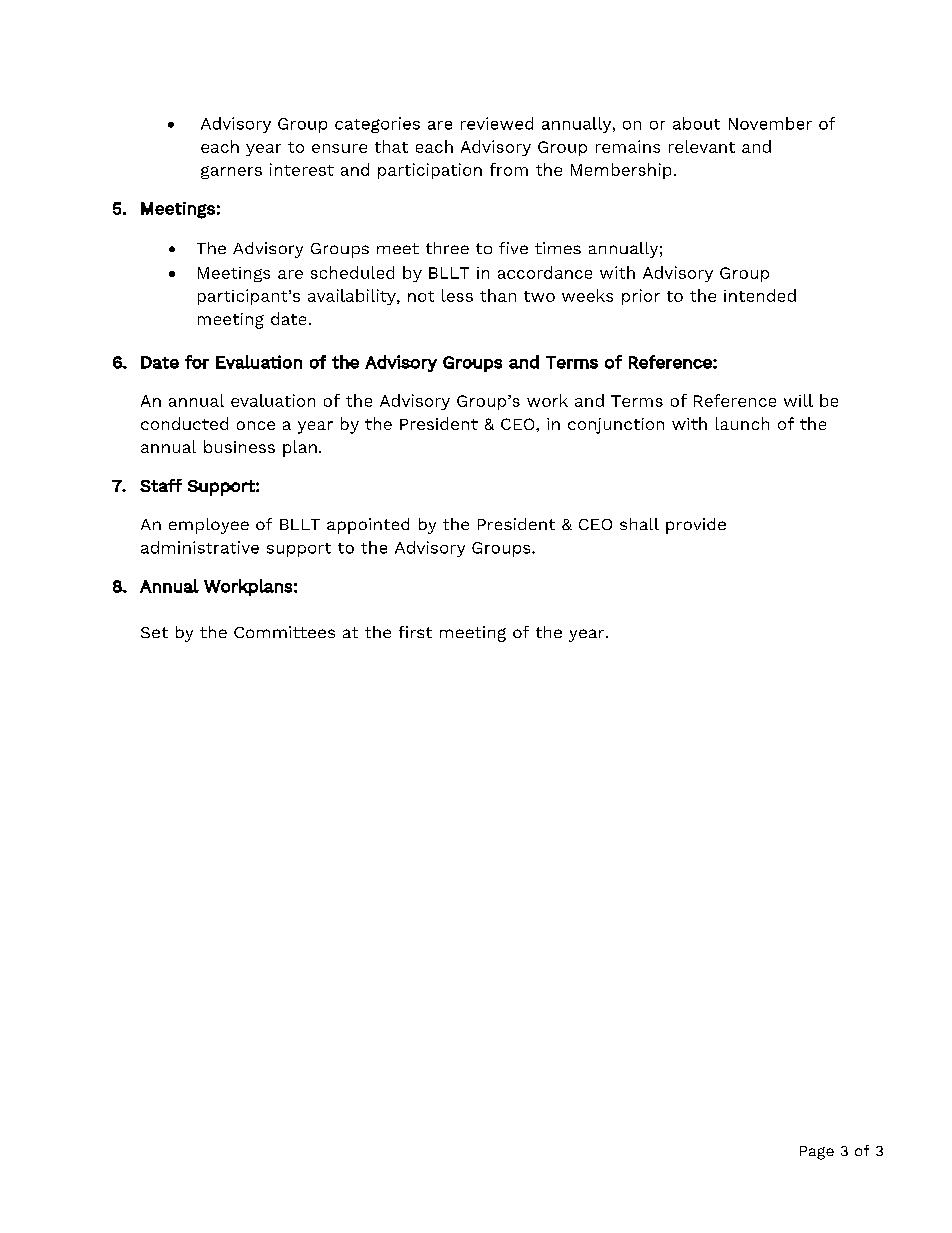  What do you see at coordinates (702, 146) in the page?
I see `relevant` at bounding box center [702, 146].
